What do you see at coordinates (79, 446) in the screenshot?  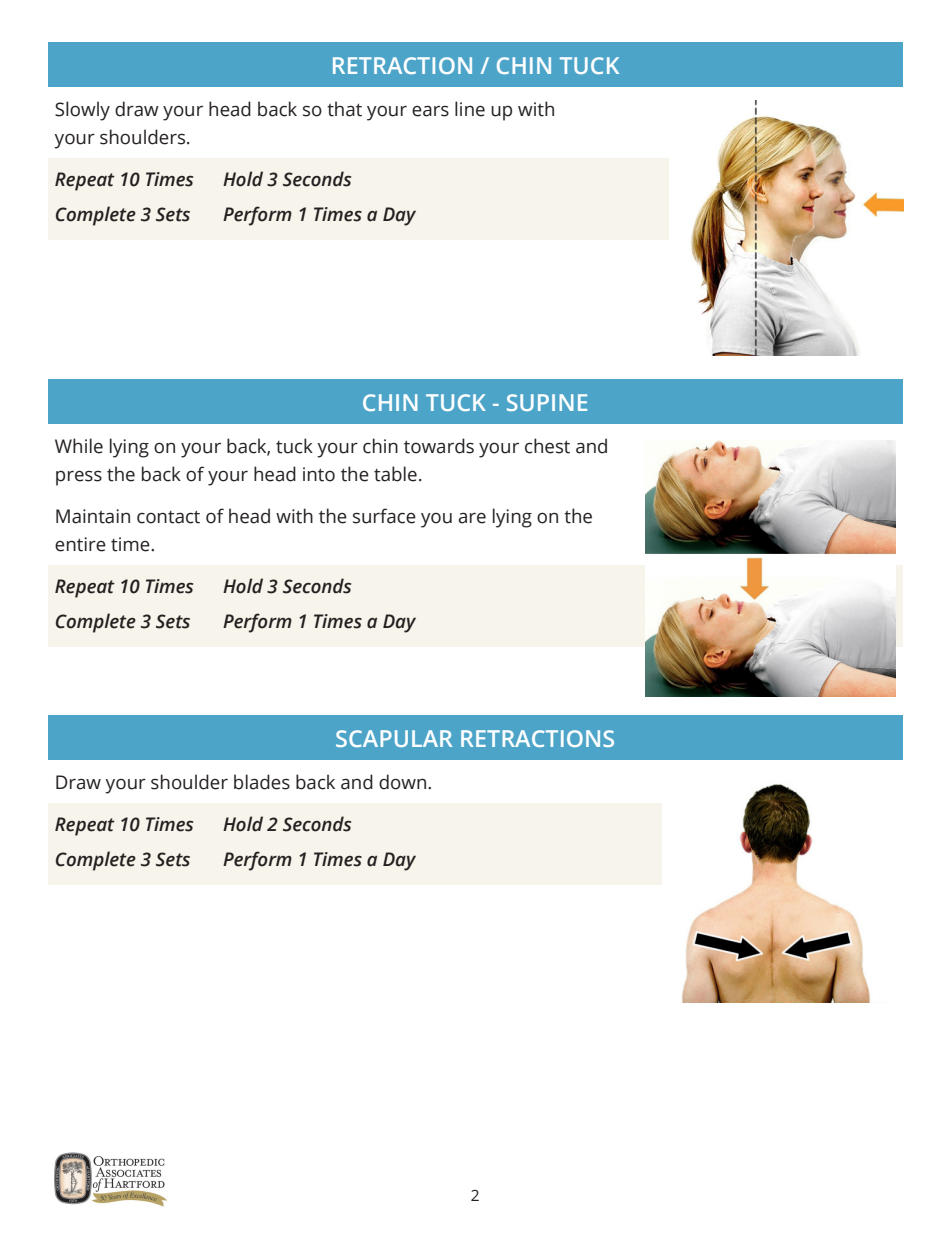 I see `While` at bounding box center [79, 446].
